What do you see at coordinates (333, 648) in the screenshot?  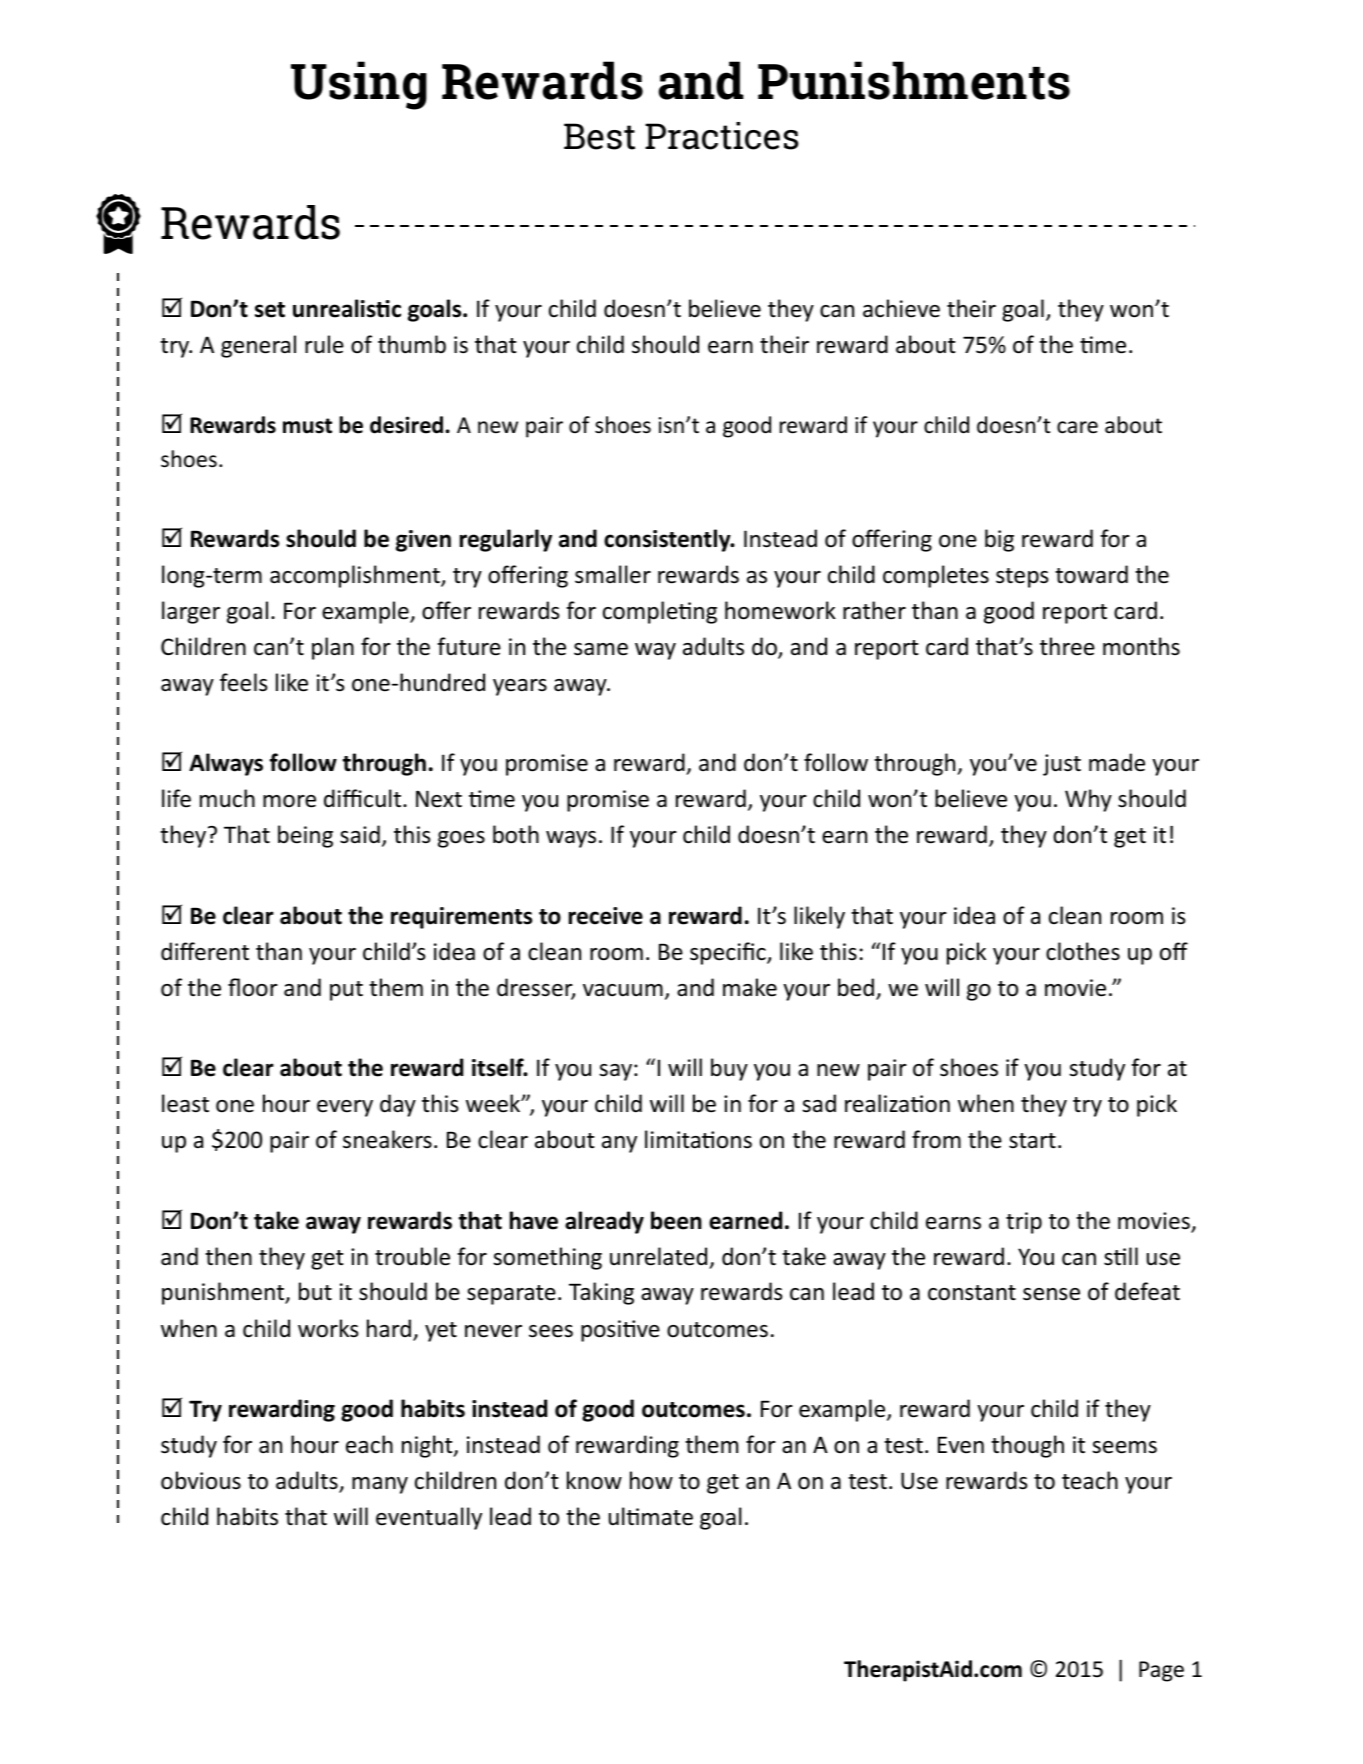 I see `plan` at bounding box center [333, 648].
